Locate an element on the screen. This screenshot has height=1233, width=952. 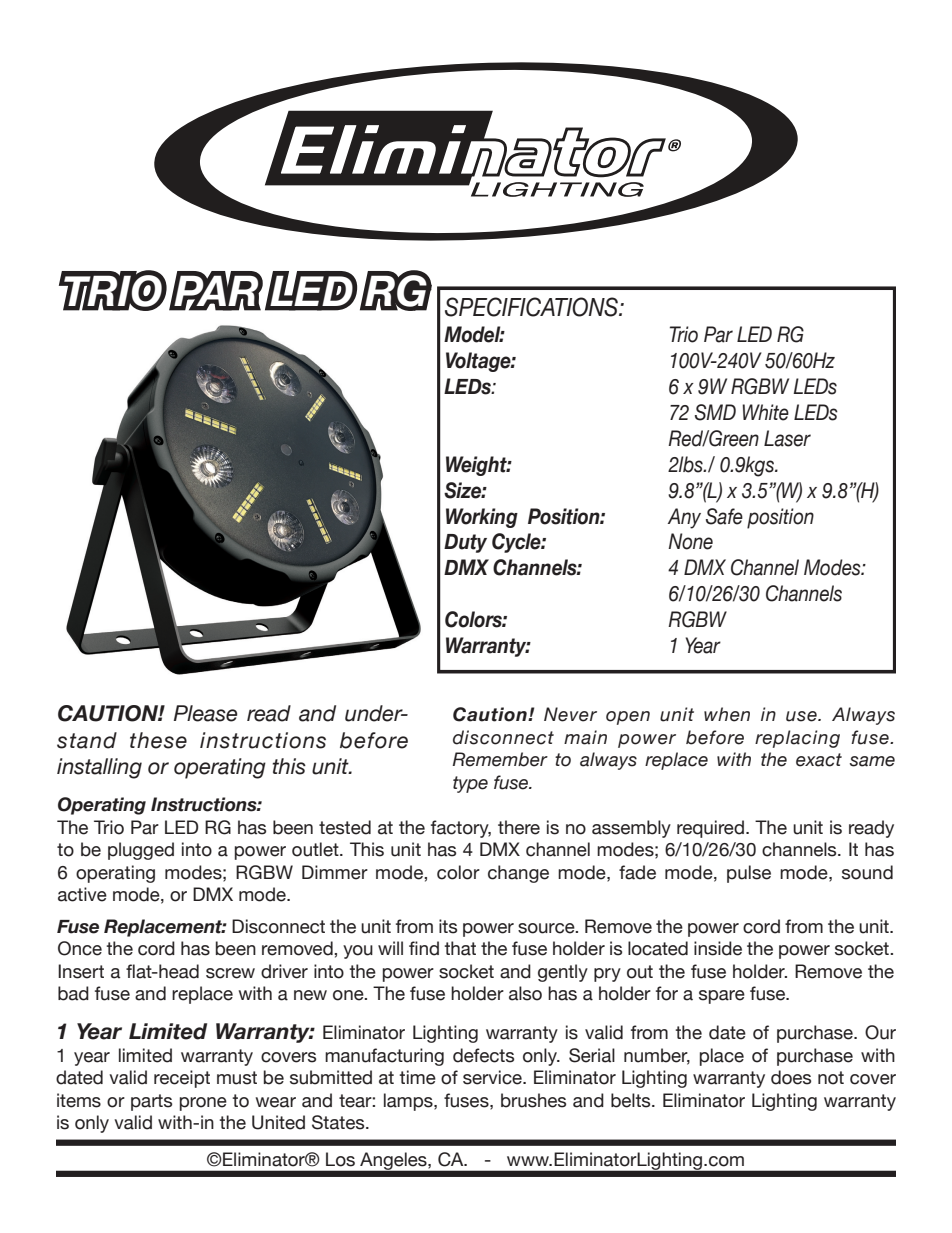
Please is located at coordinates (206, 713).
